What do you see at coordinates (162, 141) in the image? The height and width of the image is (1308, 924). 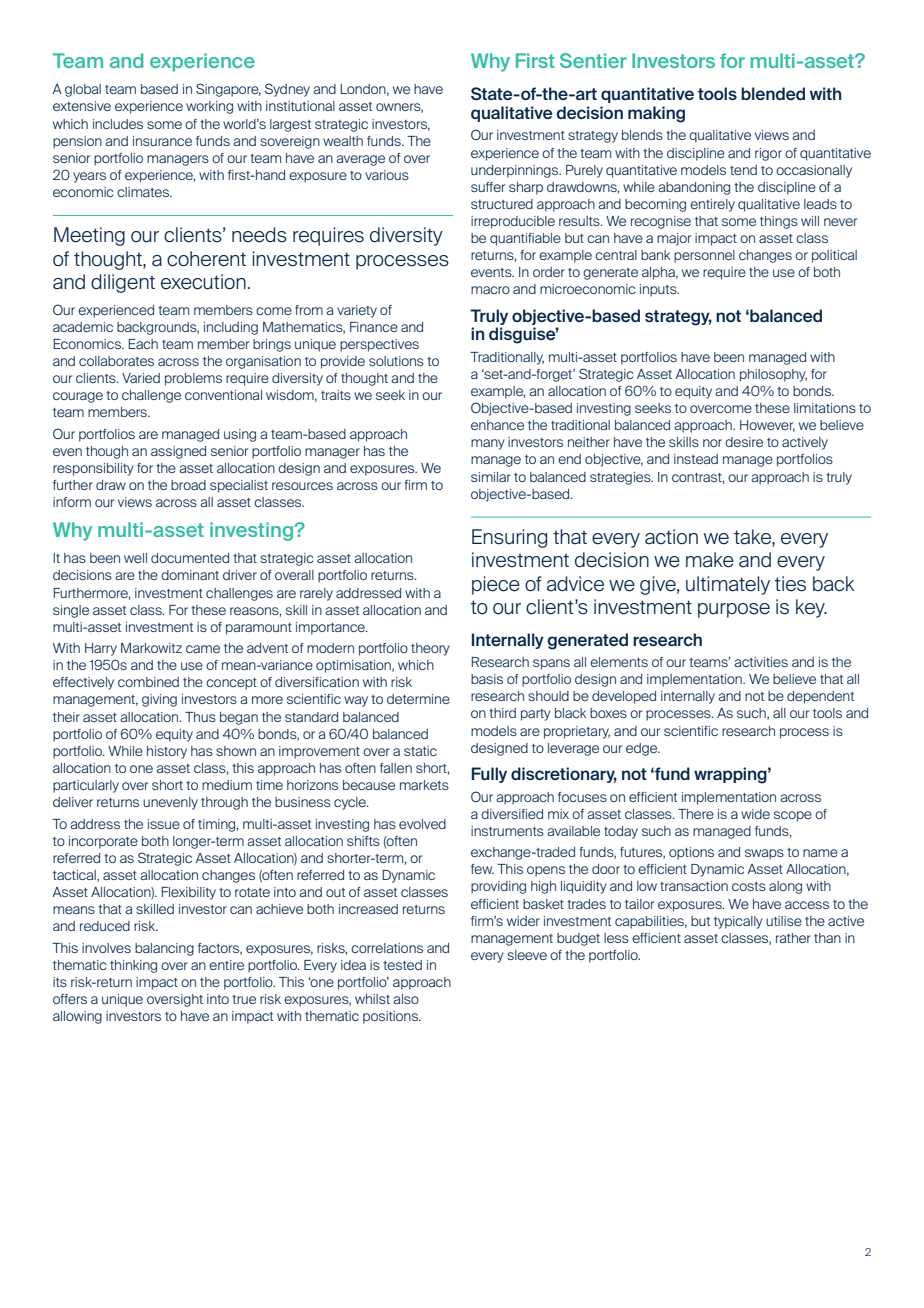 I see `insurance` at bounding box center [162, 141].
